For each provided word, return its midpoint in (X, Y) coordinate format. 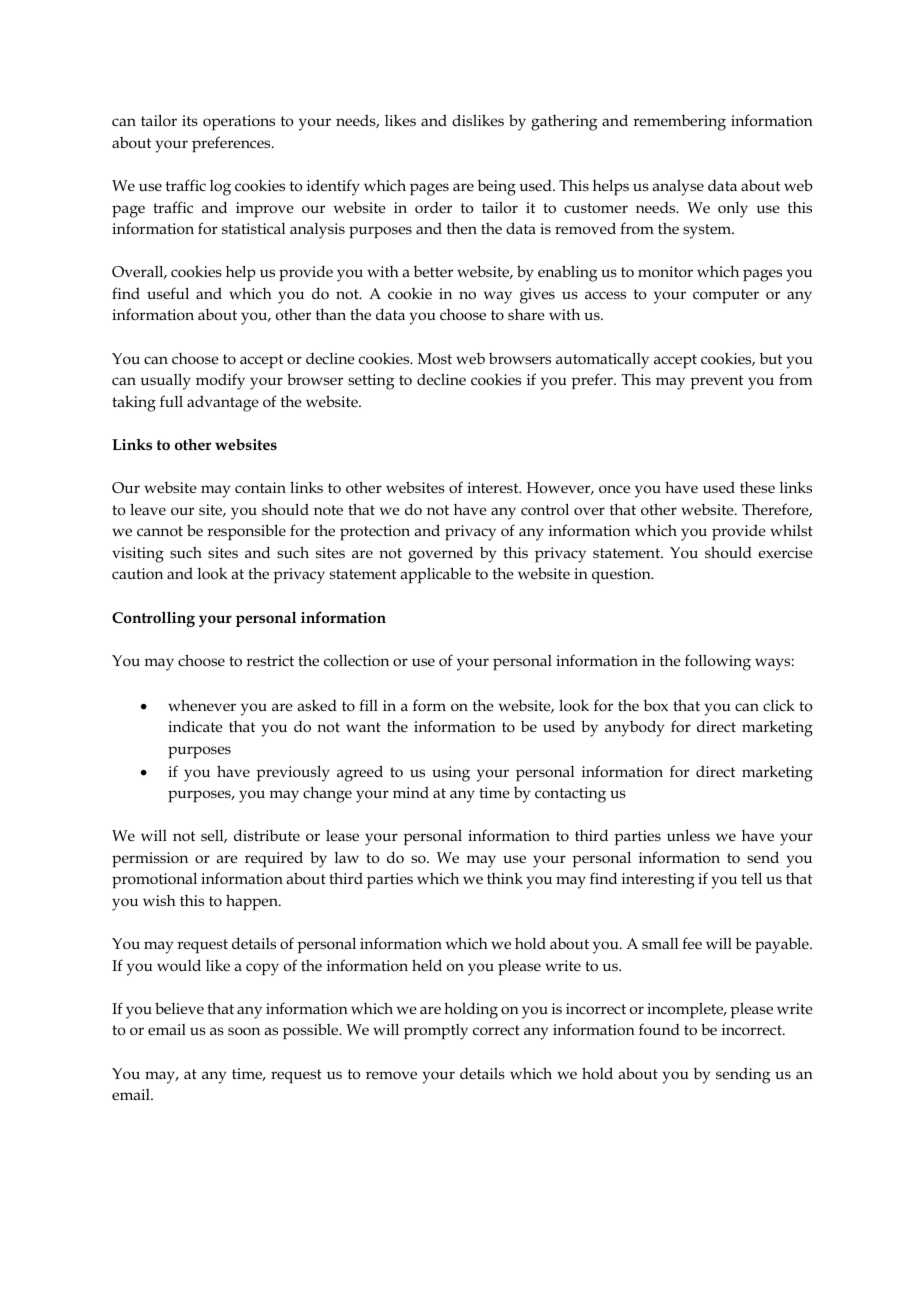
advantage (223, 403)
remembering (679, 122)
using (451, 774)
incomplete (686, 1010)
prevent (716, 382)
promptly (436, 1032)
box (656, 705)
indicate (195, 726)
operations (239, 122)
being (497, 187)
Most (435, 358)
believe (179, 1008)
